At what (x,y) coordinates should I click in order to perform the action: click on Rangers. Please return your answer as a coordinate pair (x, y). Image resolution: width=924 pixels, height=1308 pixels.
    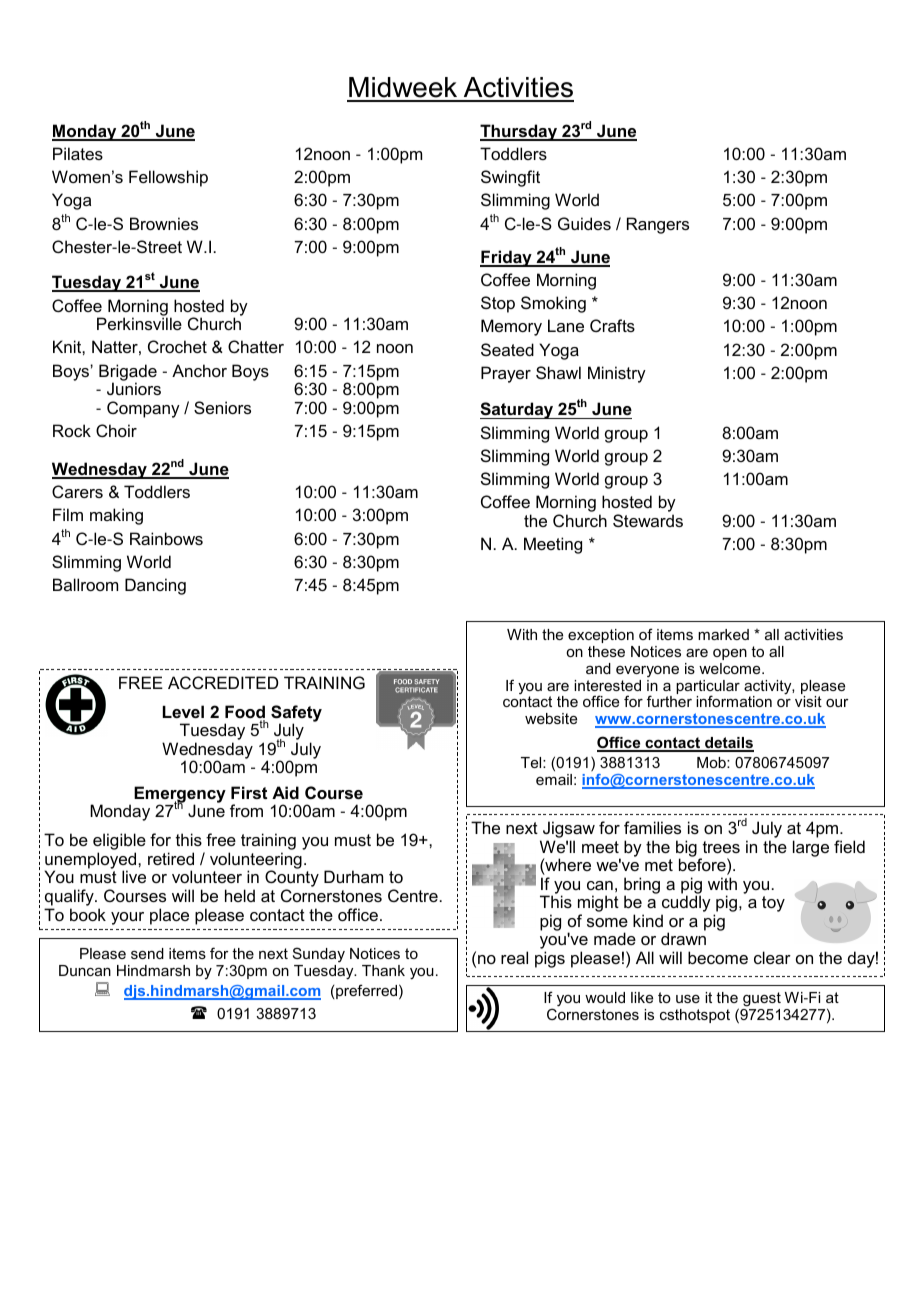
    Looking at the image, I should click on (658, 225).
